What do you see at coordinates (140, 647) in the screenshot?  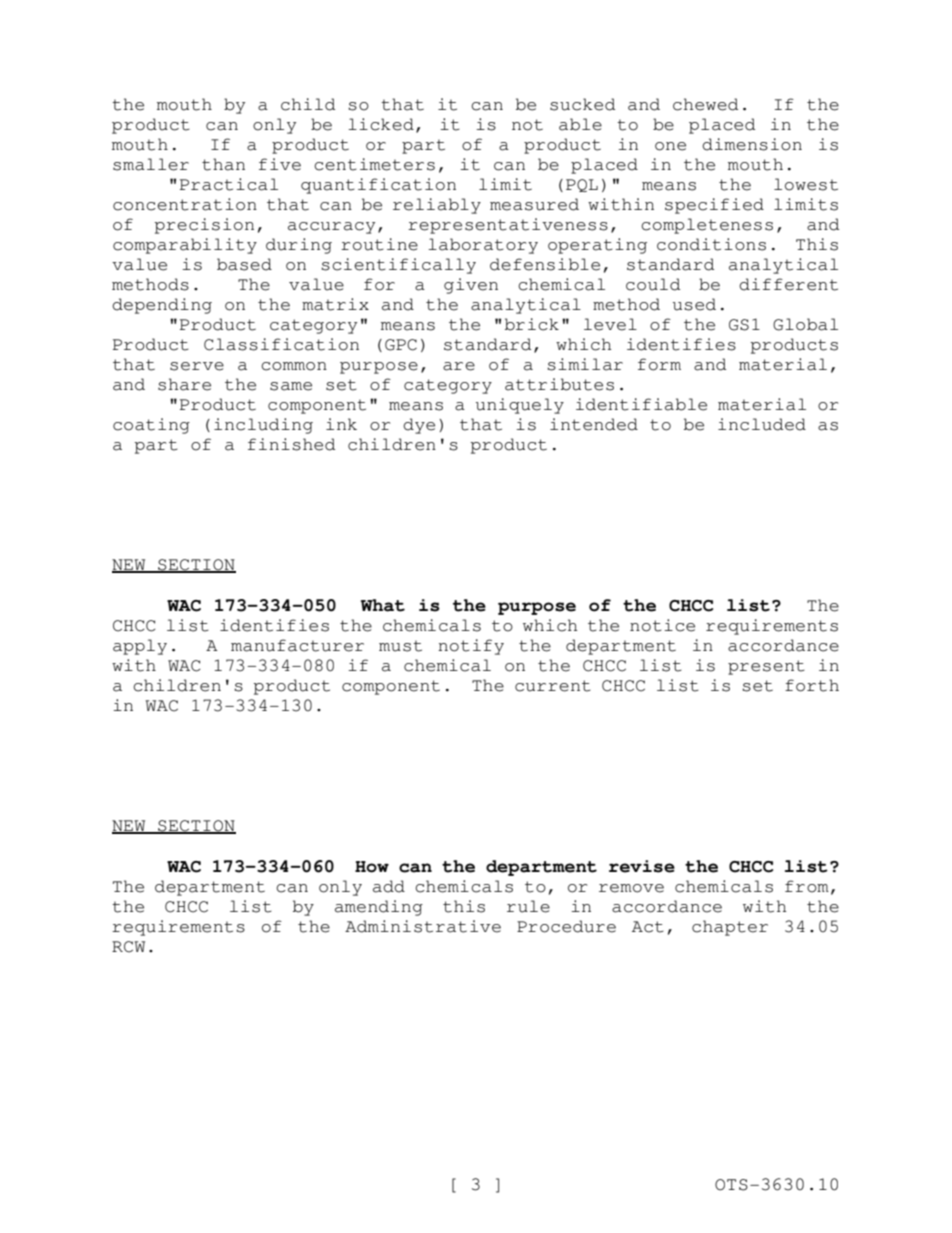 I see `apply` at bounding box center [140, 647].
